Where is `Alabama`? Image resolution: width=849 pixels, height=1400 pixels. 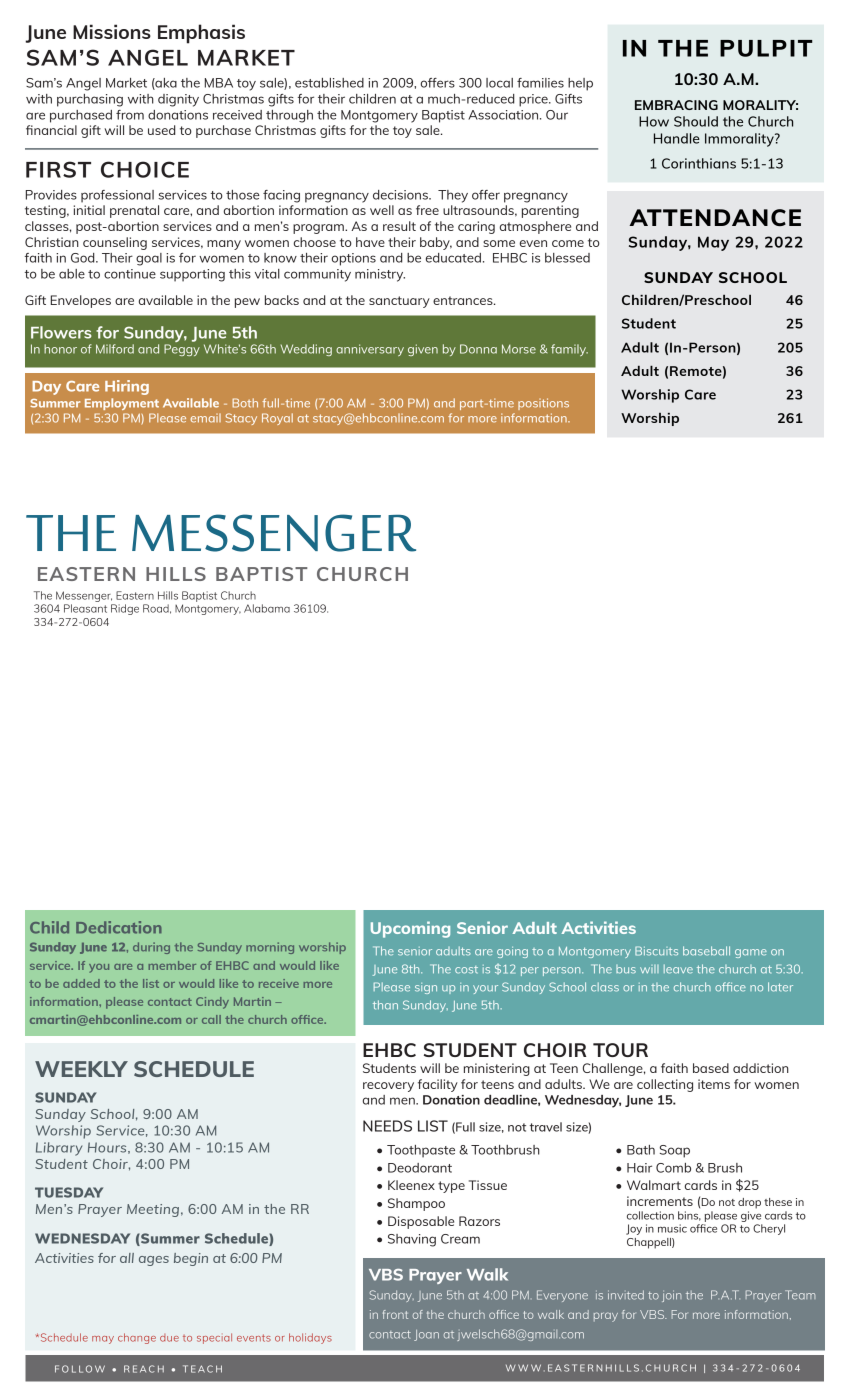
Alabama is located at coordinates (267, 608).
